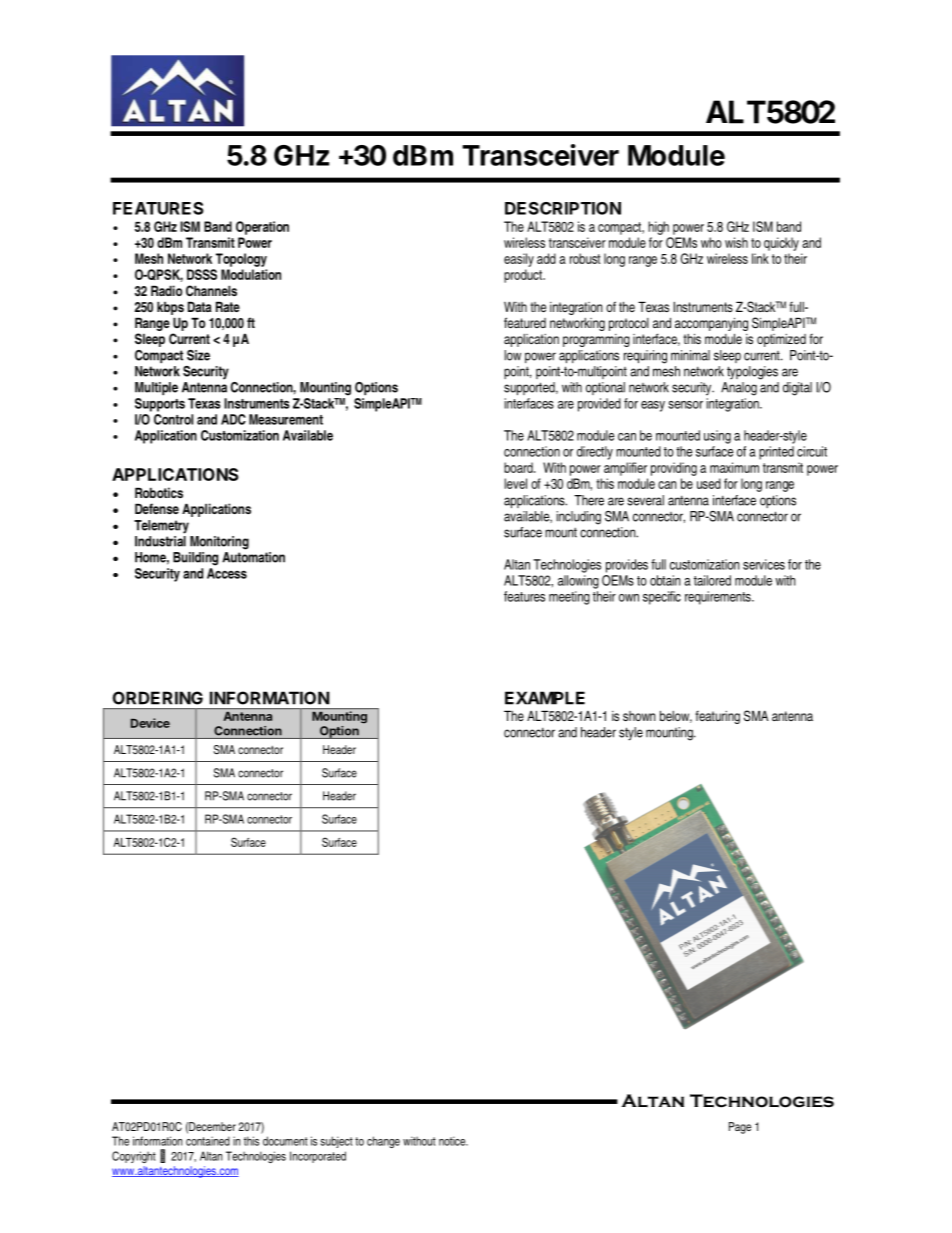  I want to click on change, so click(383, 1142).
